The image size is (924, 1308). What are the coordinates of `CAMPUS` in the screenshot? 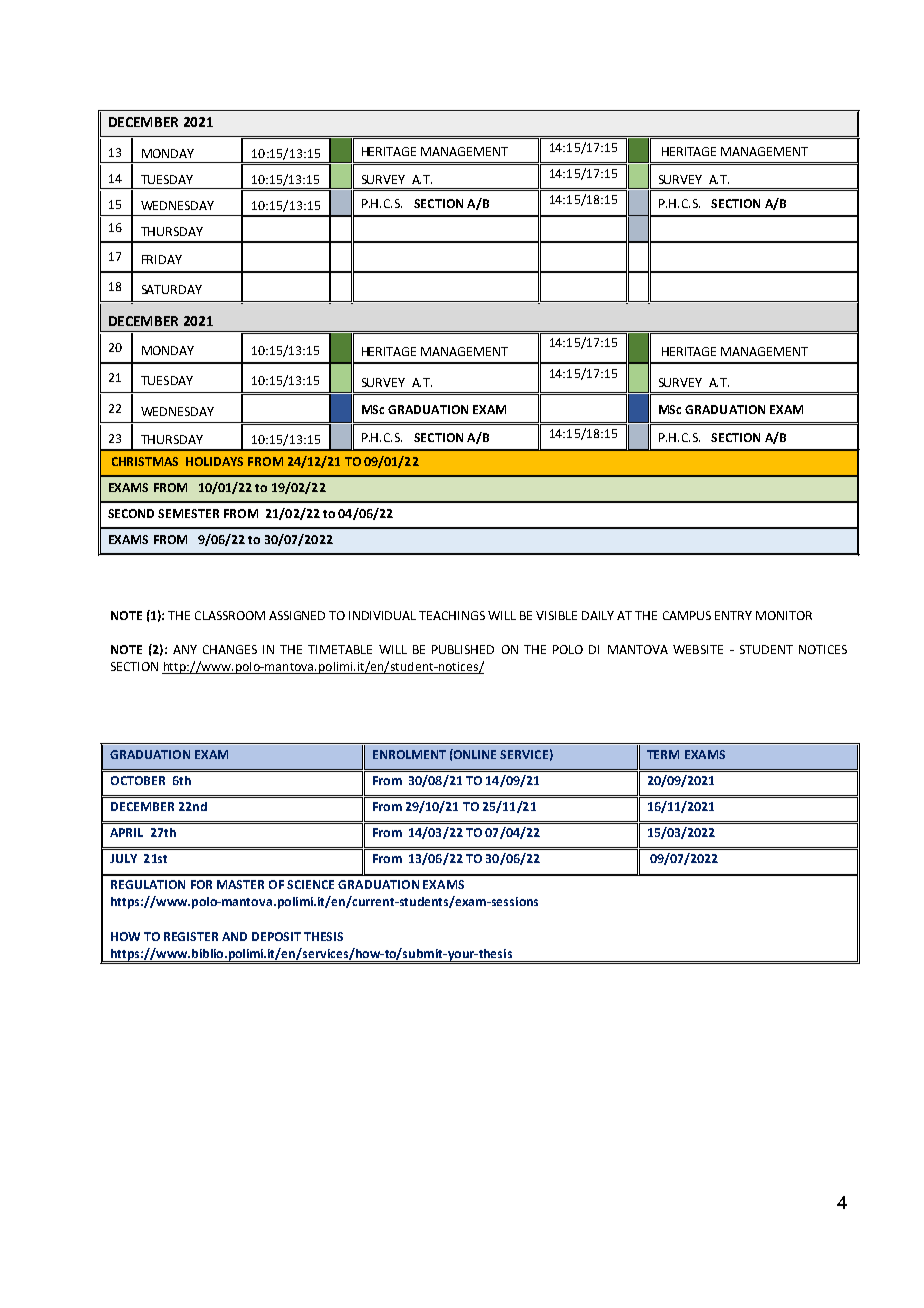 It's located at (687, 615).
